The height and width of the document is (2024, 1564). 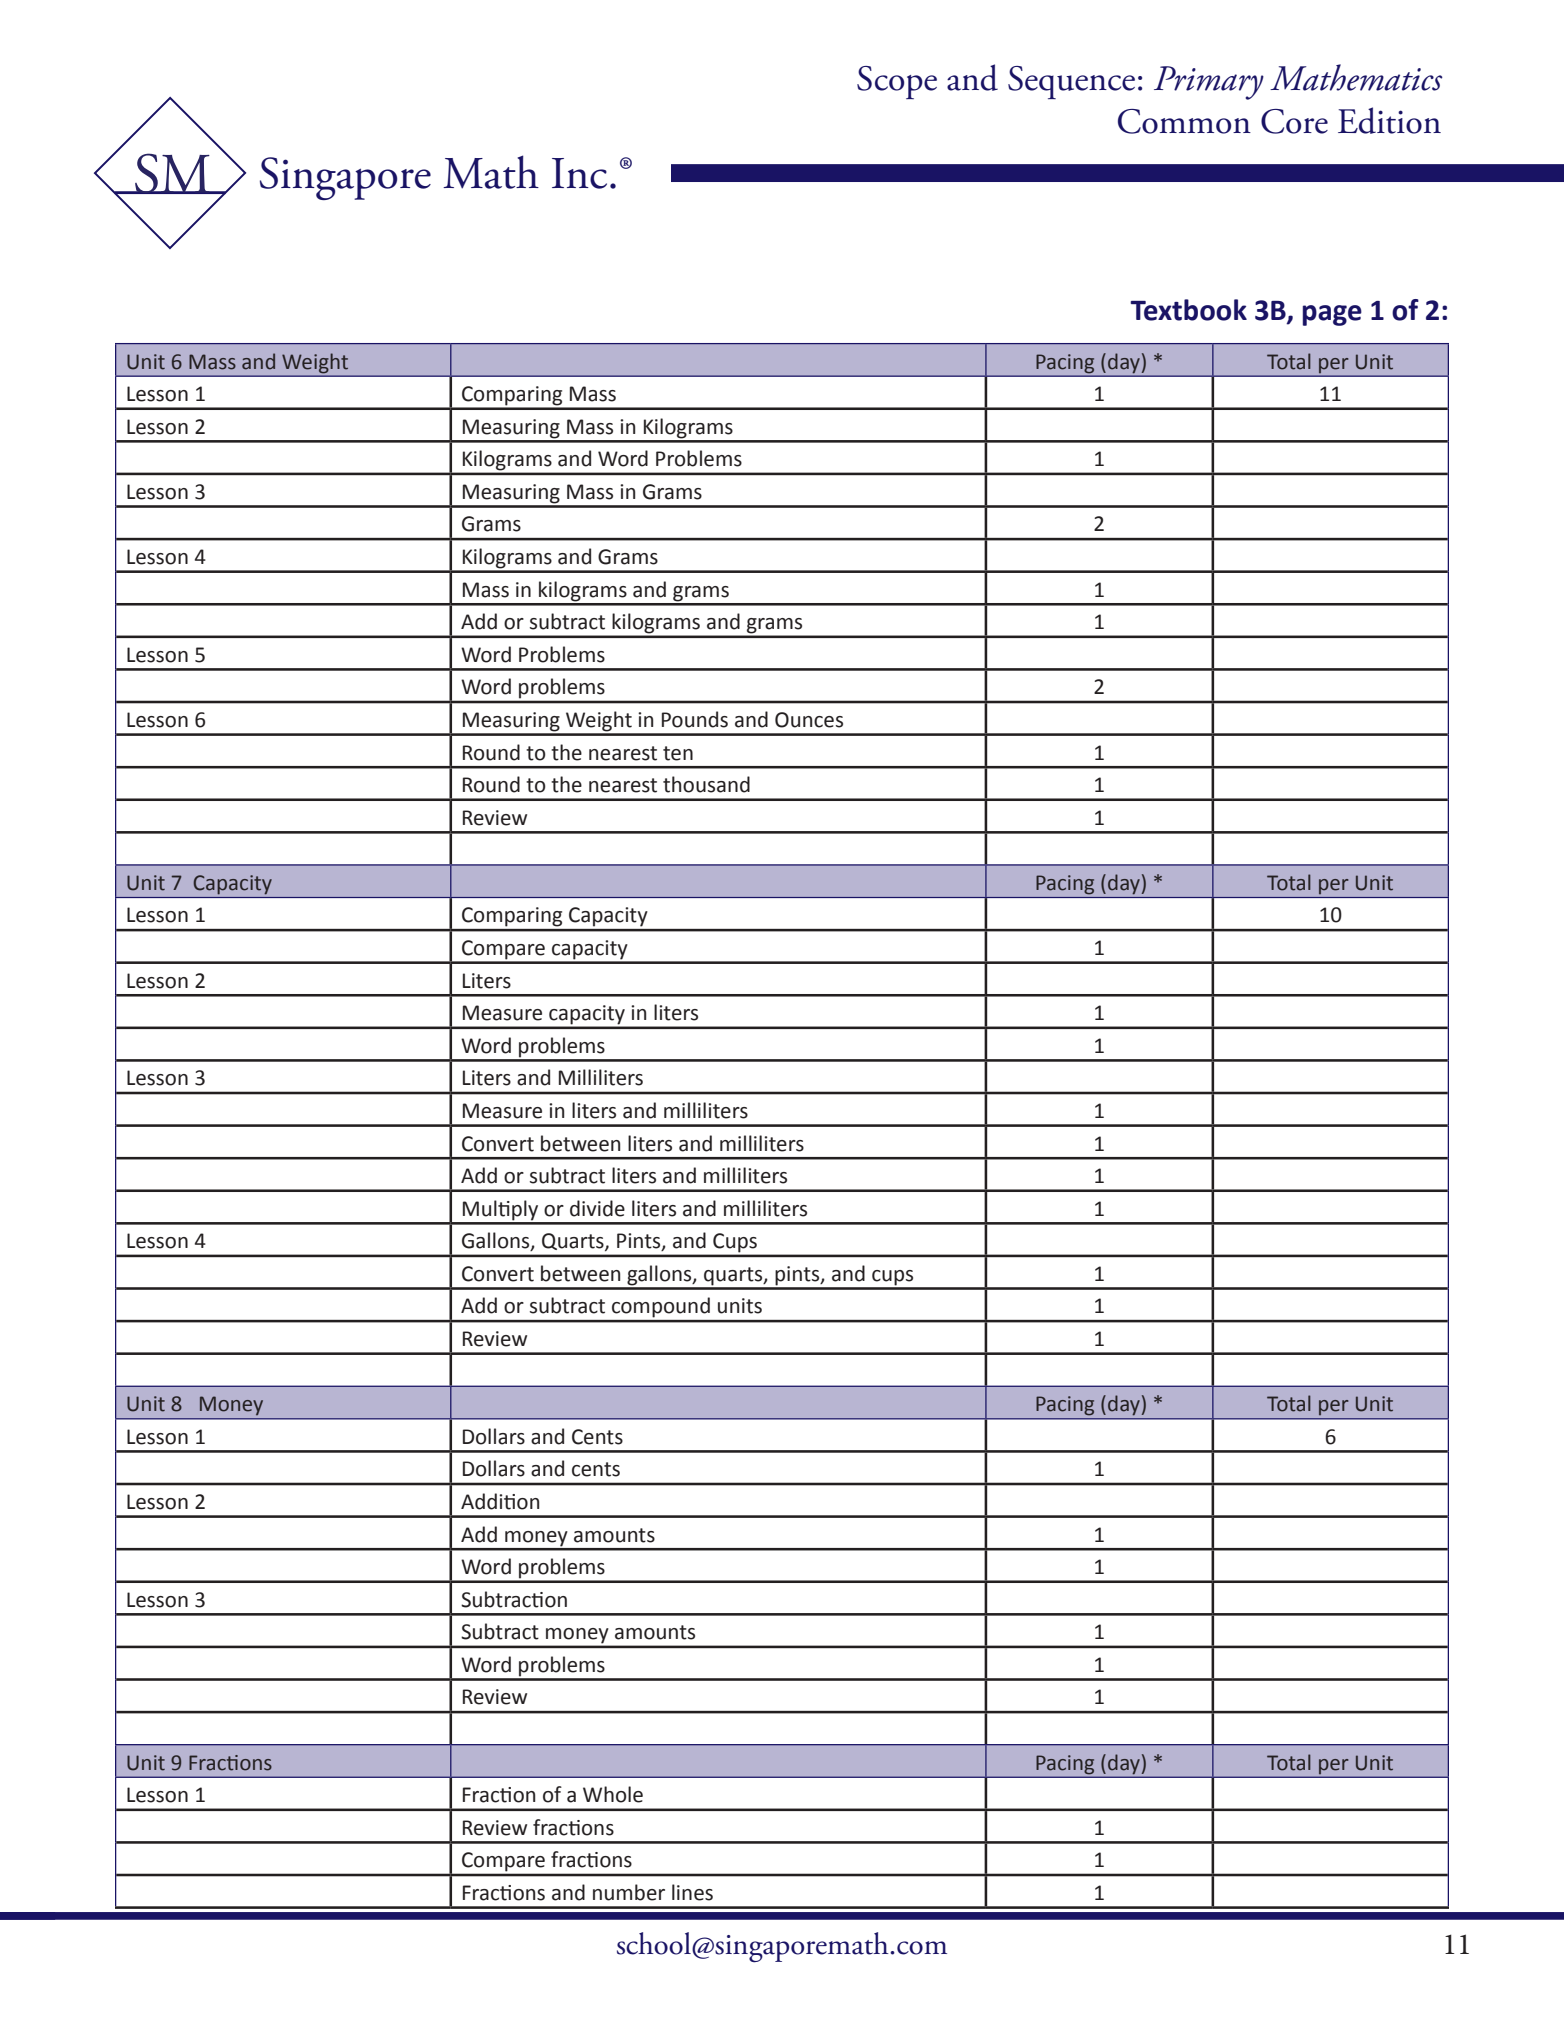 What do you see at coordinates (695, 719) in the document?
I see `Pounds` at bounding box center [695, 719].
